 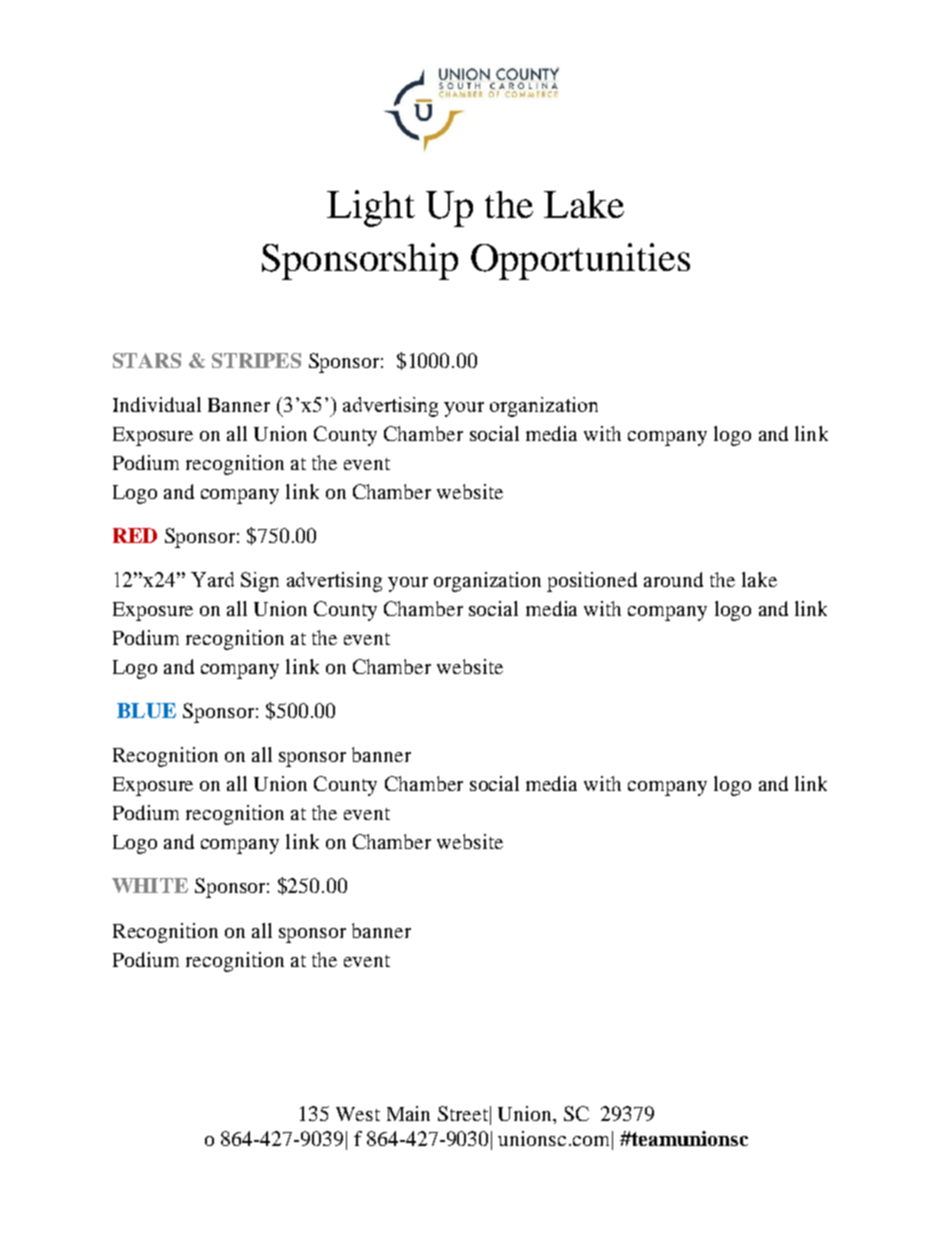 I want to click on Main, so click(x=408, y=1113).
